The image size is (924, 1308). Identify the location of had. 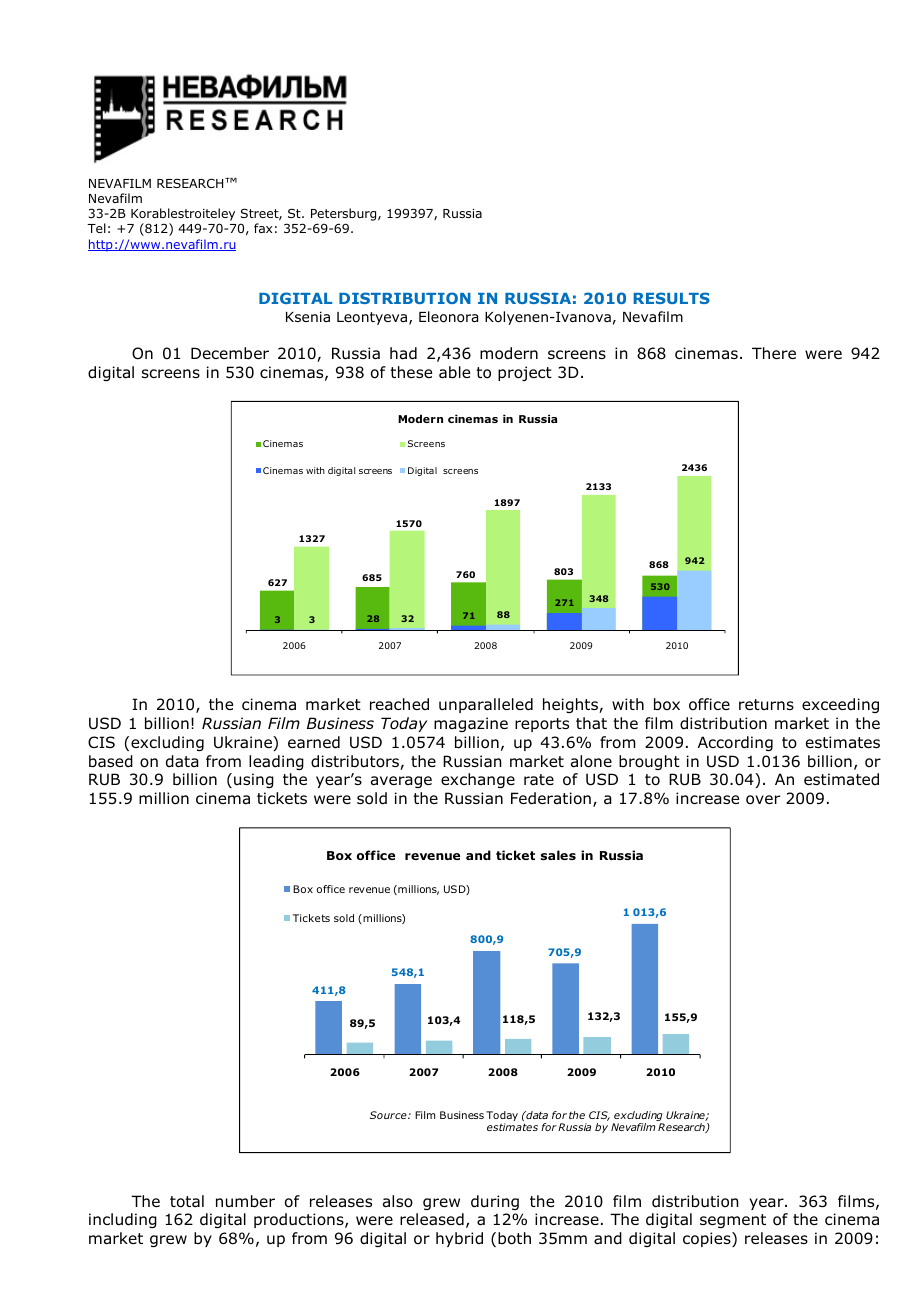
(403, 353).
